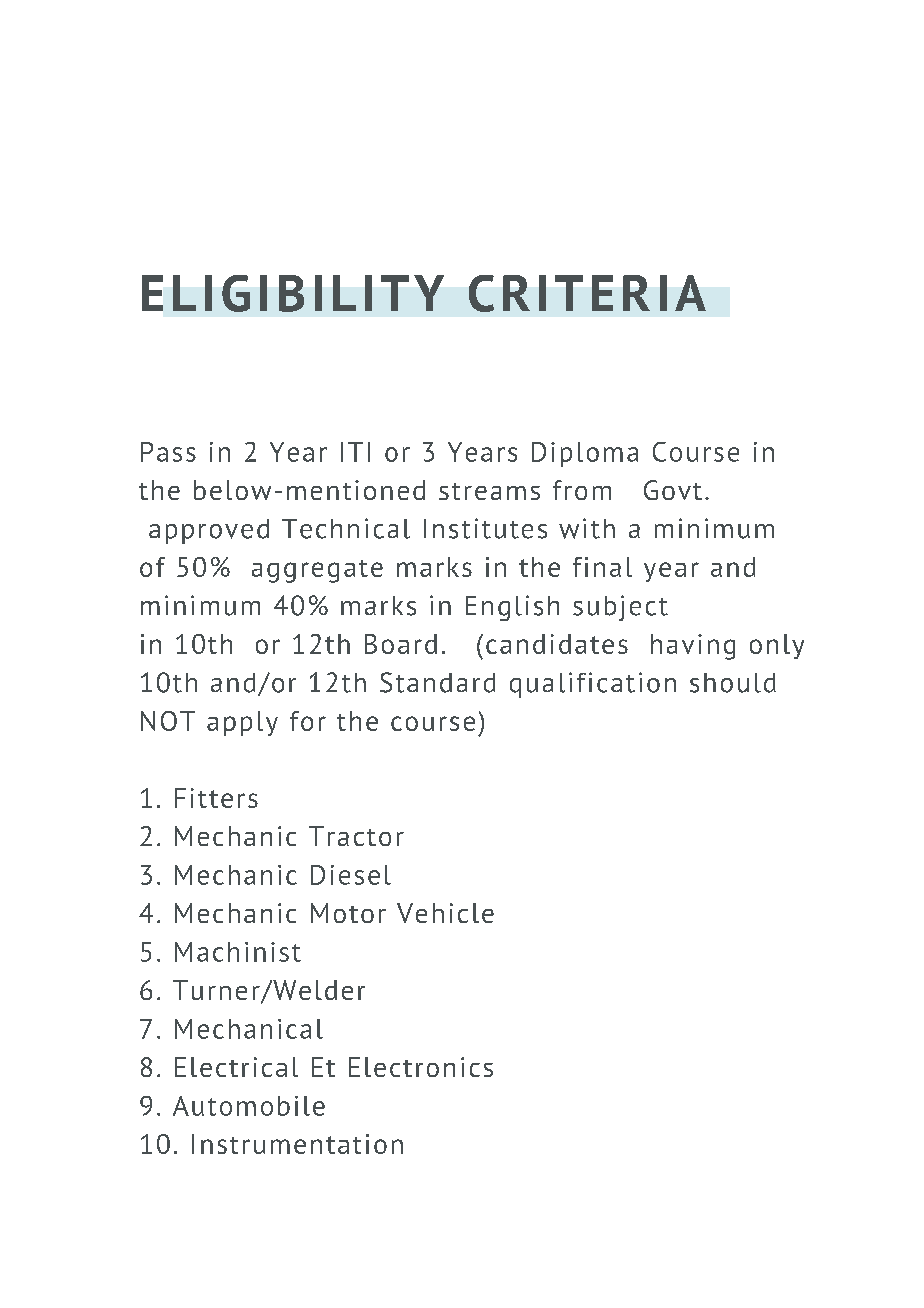 The height and width of the screenshot is (1308, 924). What do you see at coordinates (733, 683) in the screenshot?
I see `should` at bounding box center [733, 683].
